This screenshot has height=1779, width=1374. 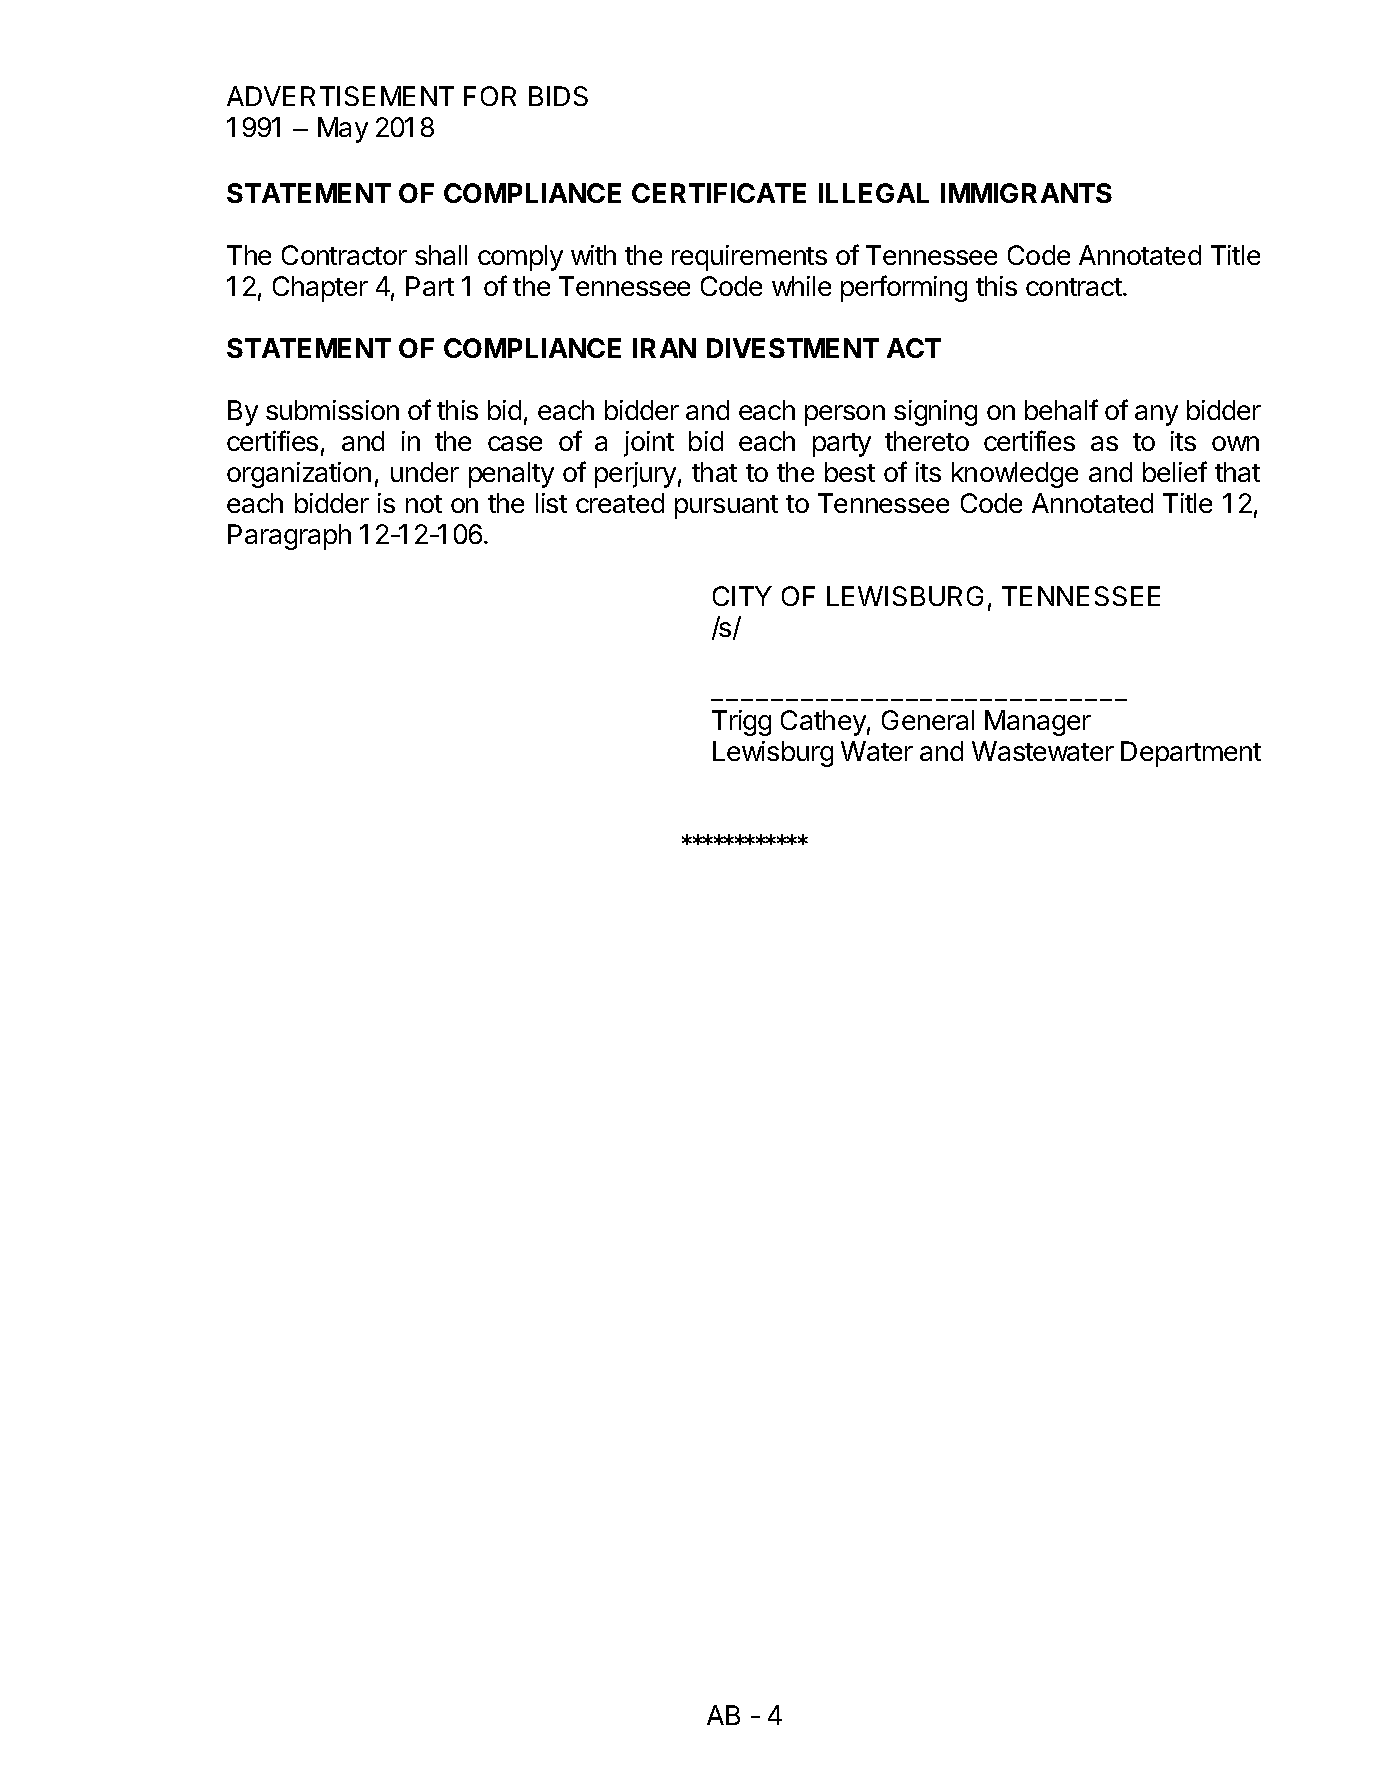 I want to click on CITY, so click(x=742, y=596).
